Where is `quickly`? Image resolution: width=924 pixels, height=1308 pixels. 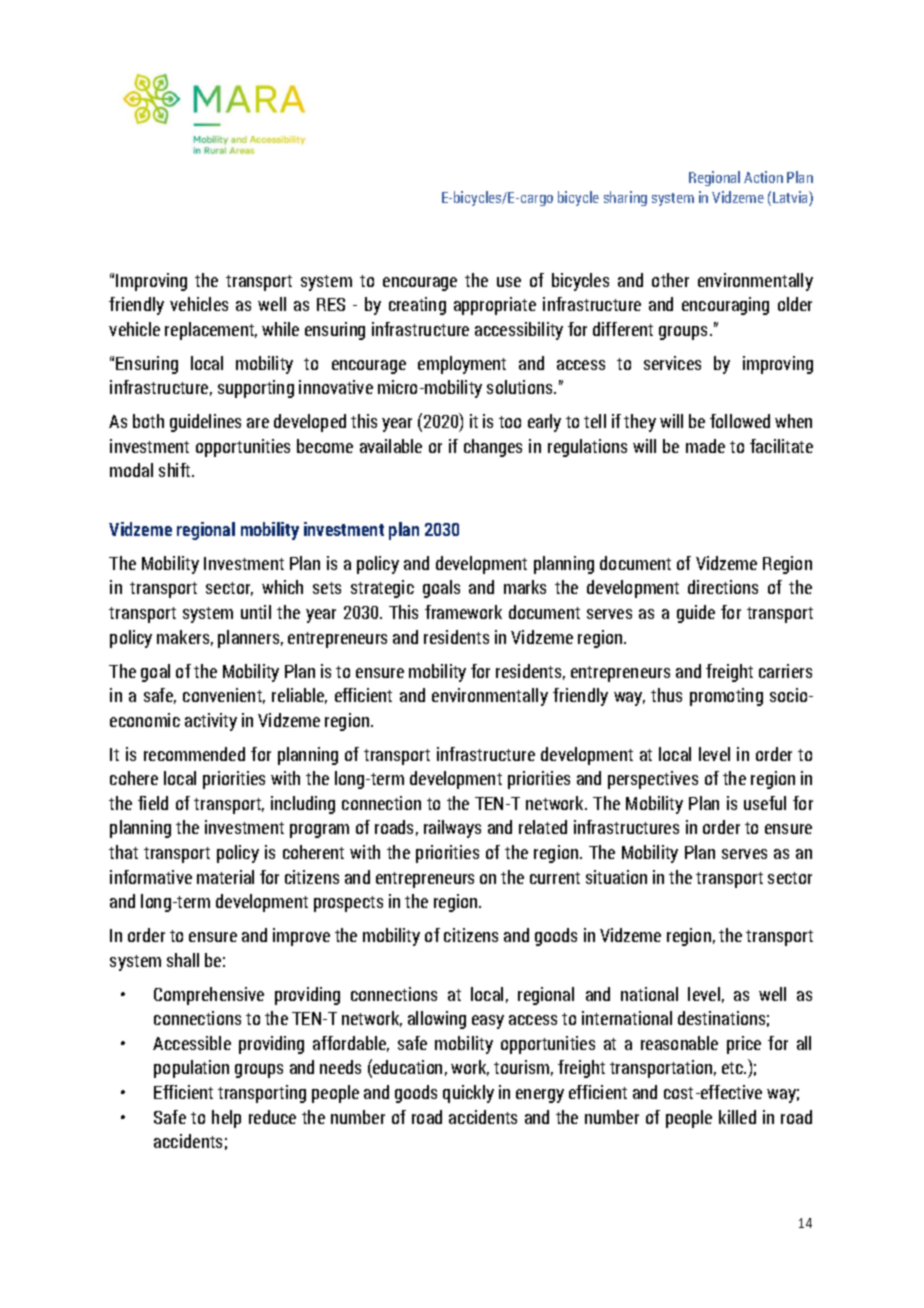
quickly is located at coordinates (468, 1094).
